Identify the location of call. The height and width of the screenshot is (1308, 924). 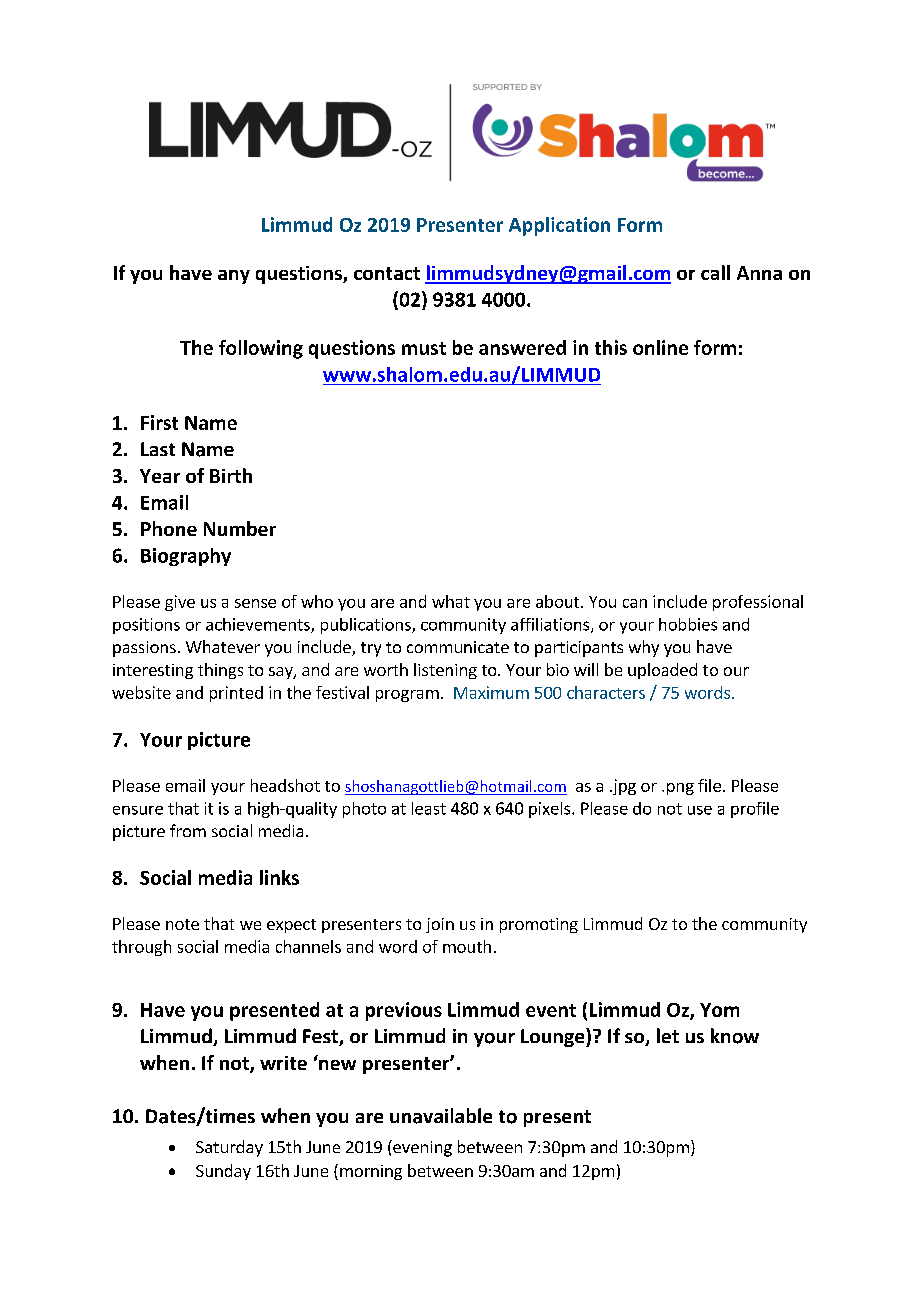
(715, 272).
